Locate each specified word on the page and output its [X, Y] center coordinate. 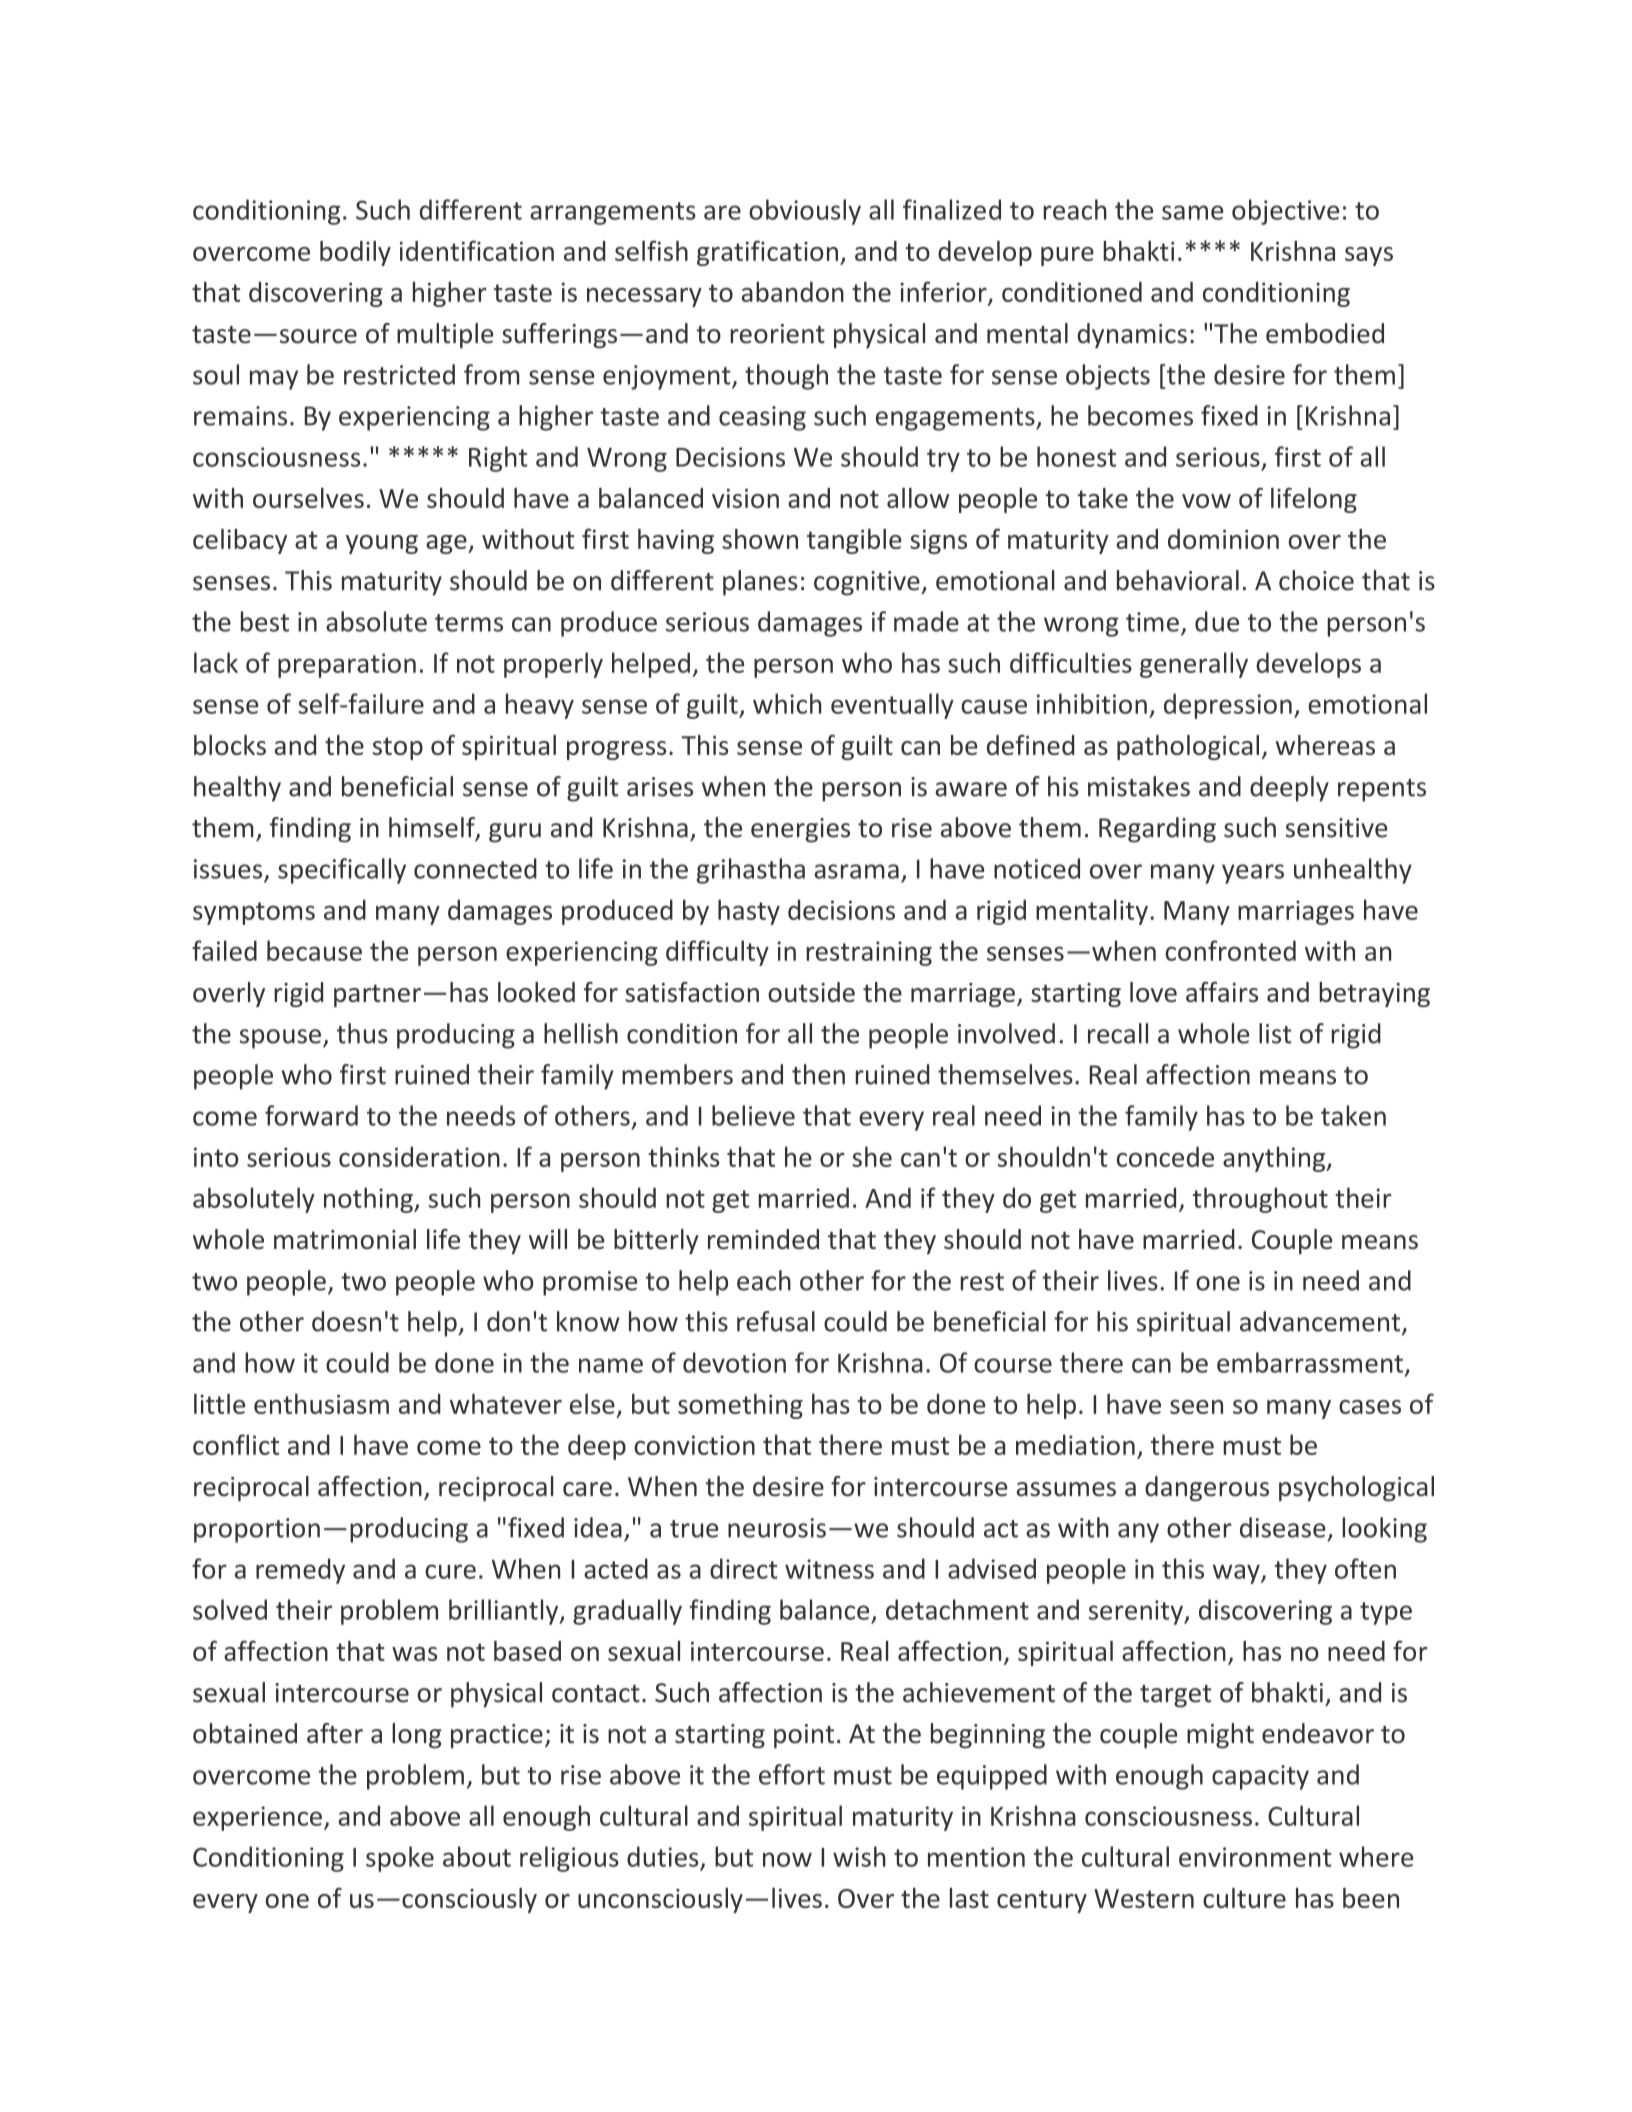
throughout [1260, 1200]
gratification [767, 253]
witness [829, 1569]
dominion [1223, 539]
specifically [342, 871]
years [1253, 874]
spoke [400, 1859]
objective [1285, 212]
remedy [300, 1571]
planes [760, 583]
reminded [763, 1239]
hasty [749, 912]
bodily [355, 253]
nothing [369, 1200]
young [382, 544]
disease [1283, 1527]
